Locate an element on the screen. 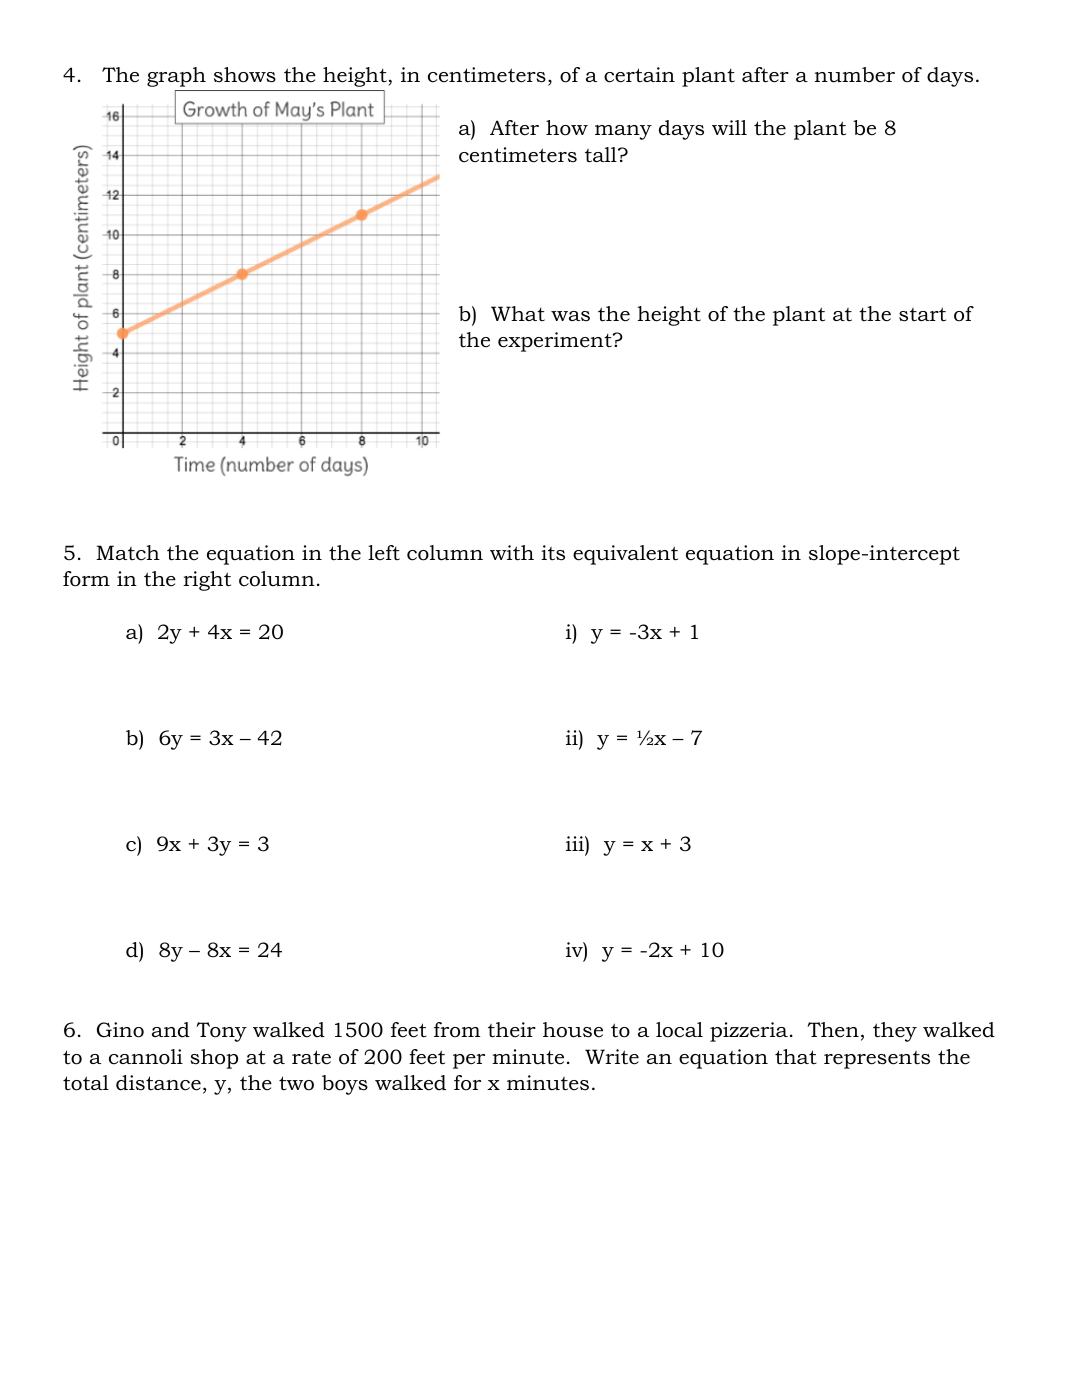  iii is located at coordinates (576, 843).
